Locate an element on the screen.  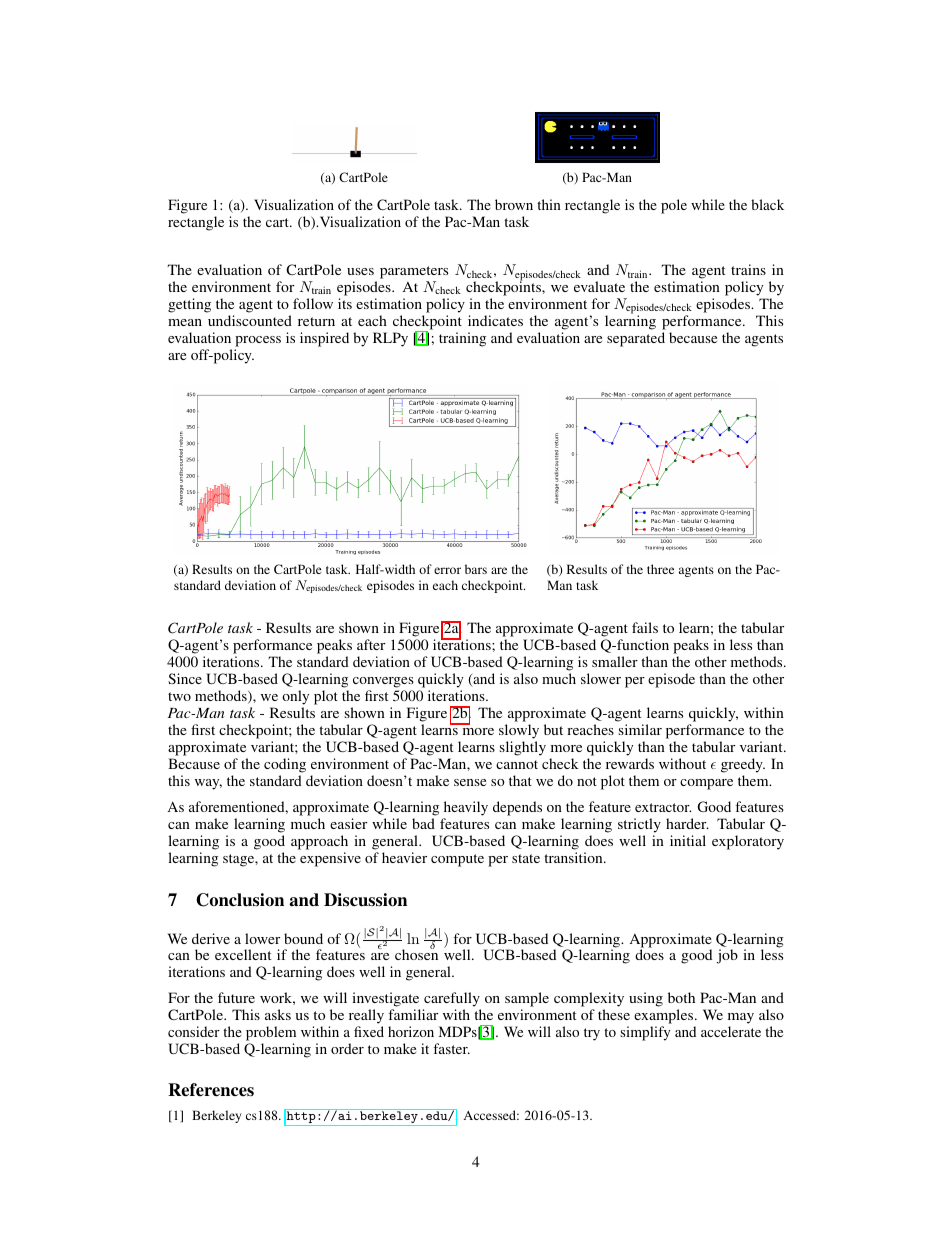
Conclusion is located at coordinates (240, 900).
